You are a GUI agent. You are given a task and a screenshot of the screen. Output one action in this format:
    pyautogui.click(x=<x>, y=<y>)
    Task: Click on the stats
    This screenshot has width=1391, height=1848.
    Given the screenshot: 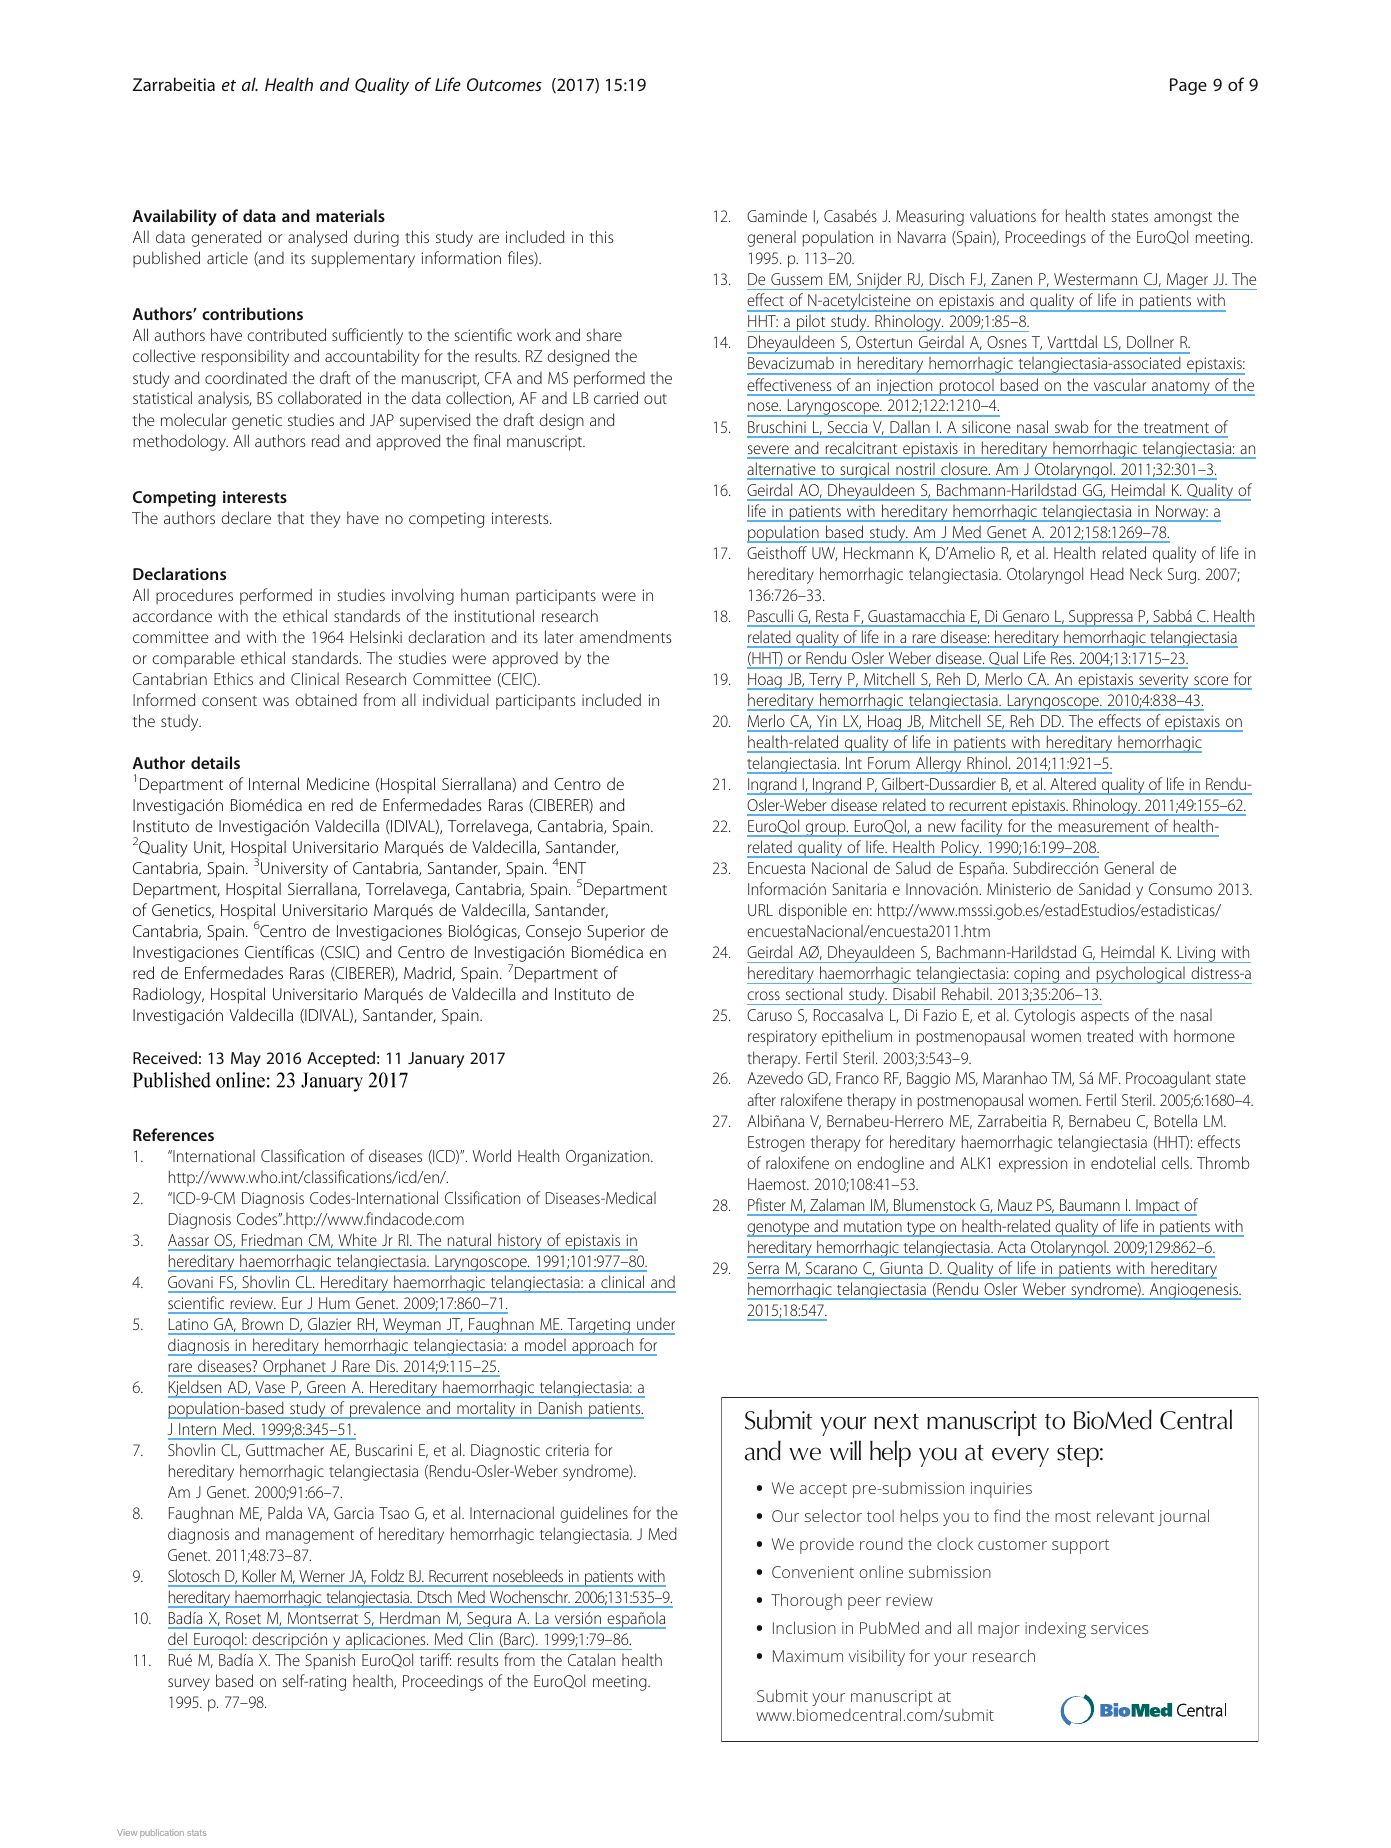 What is the action you would take?
    pyautogui.click(x=196, y=1833)
